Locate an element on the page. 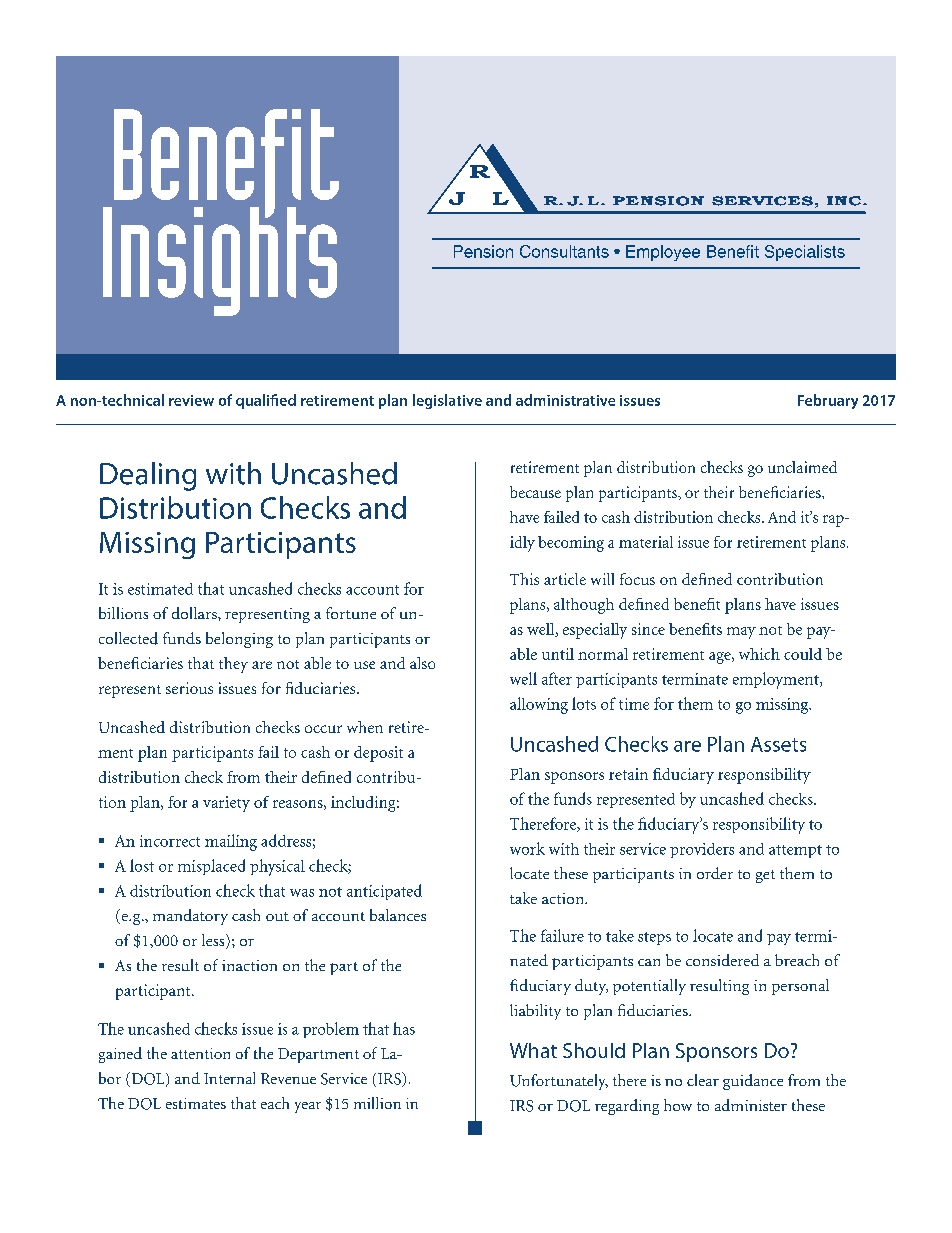 The height and width of the document is (1233, 952). Internal is located at coordinates (229, 1078).
